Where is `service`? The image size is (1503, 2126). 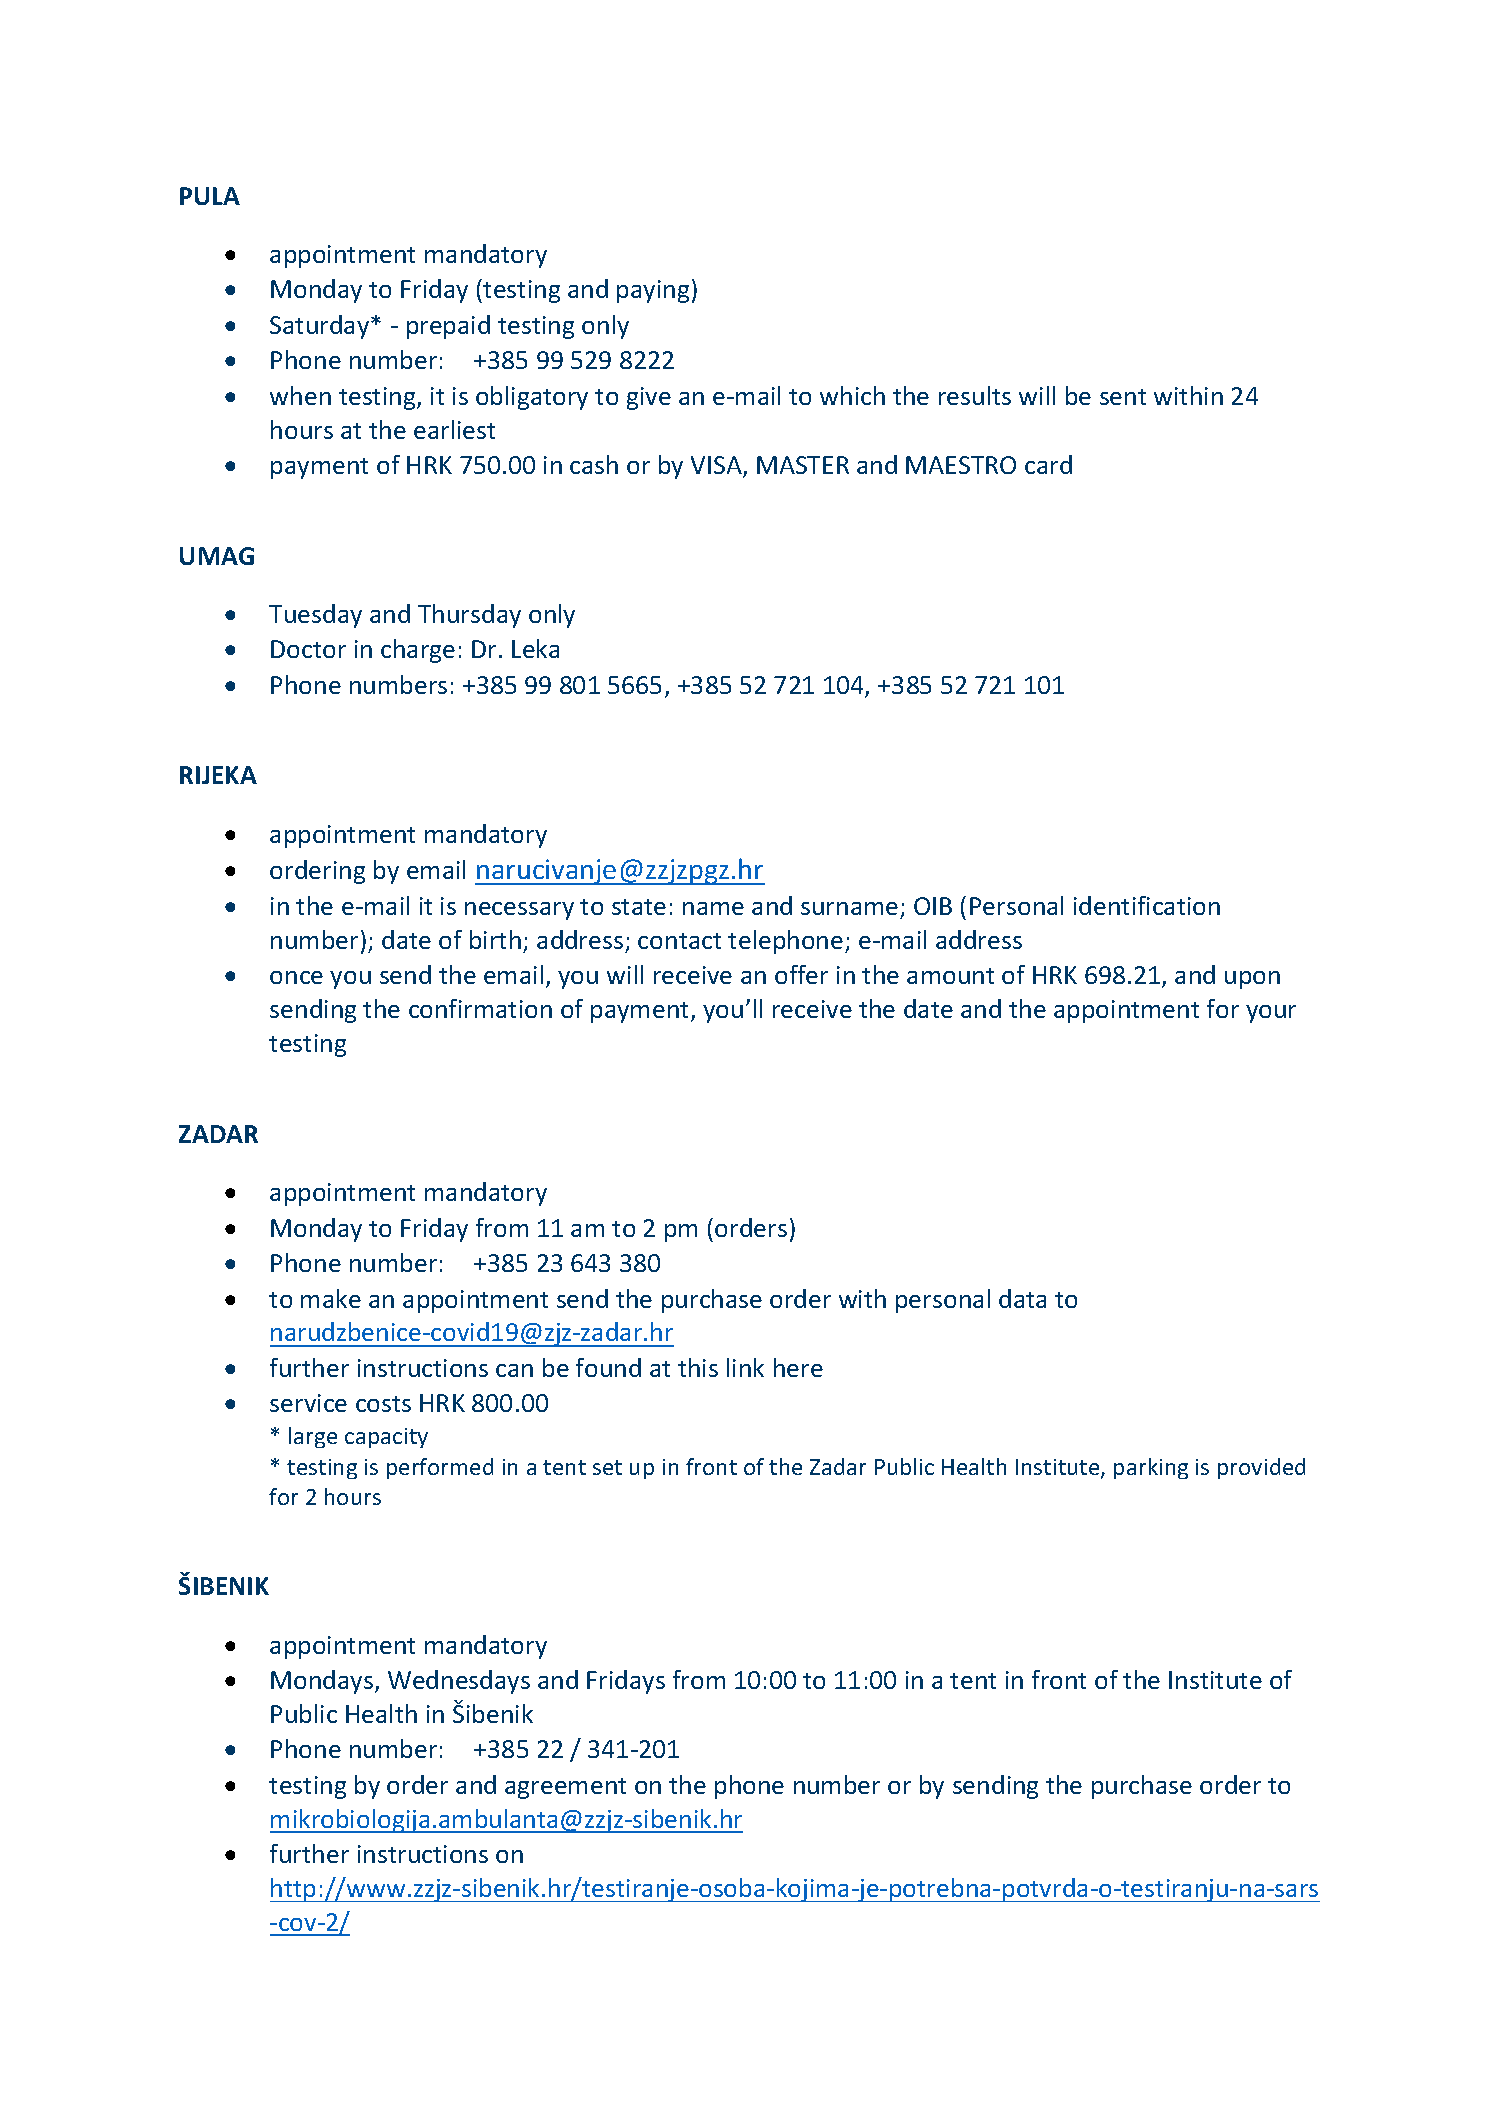 service is located at coordinates (308, 1403).
